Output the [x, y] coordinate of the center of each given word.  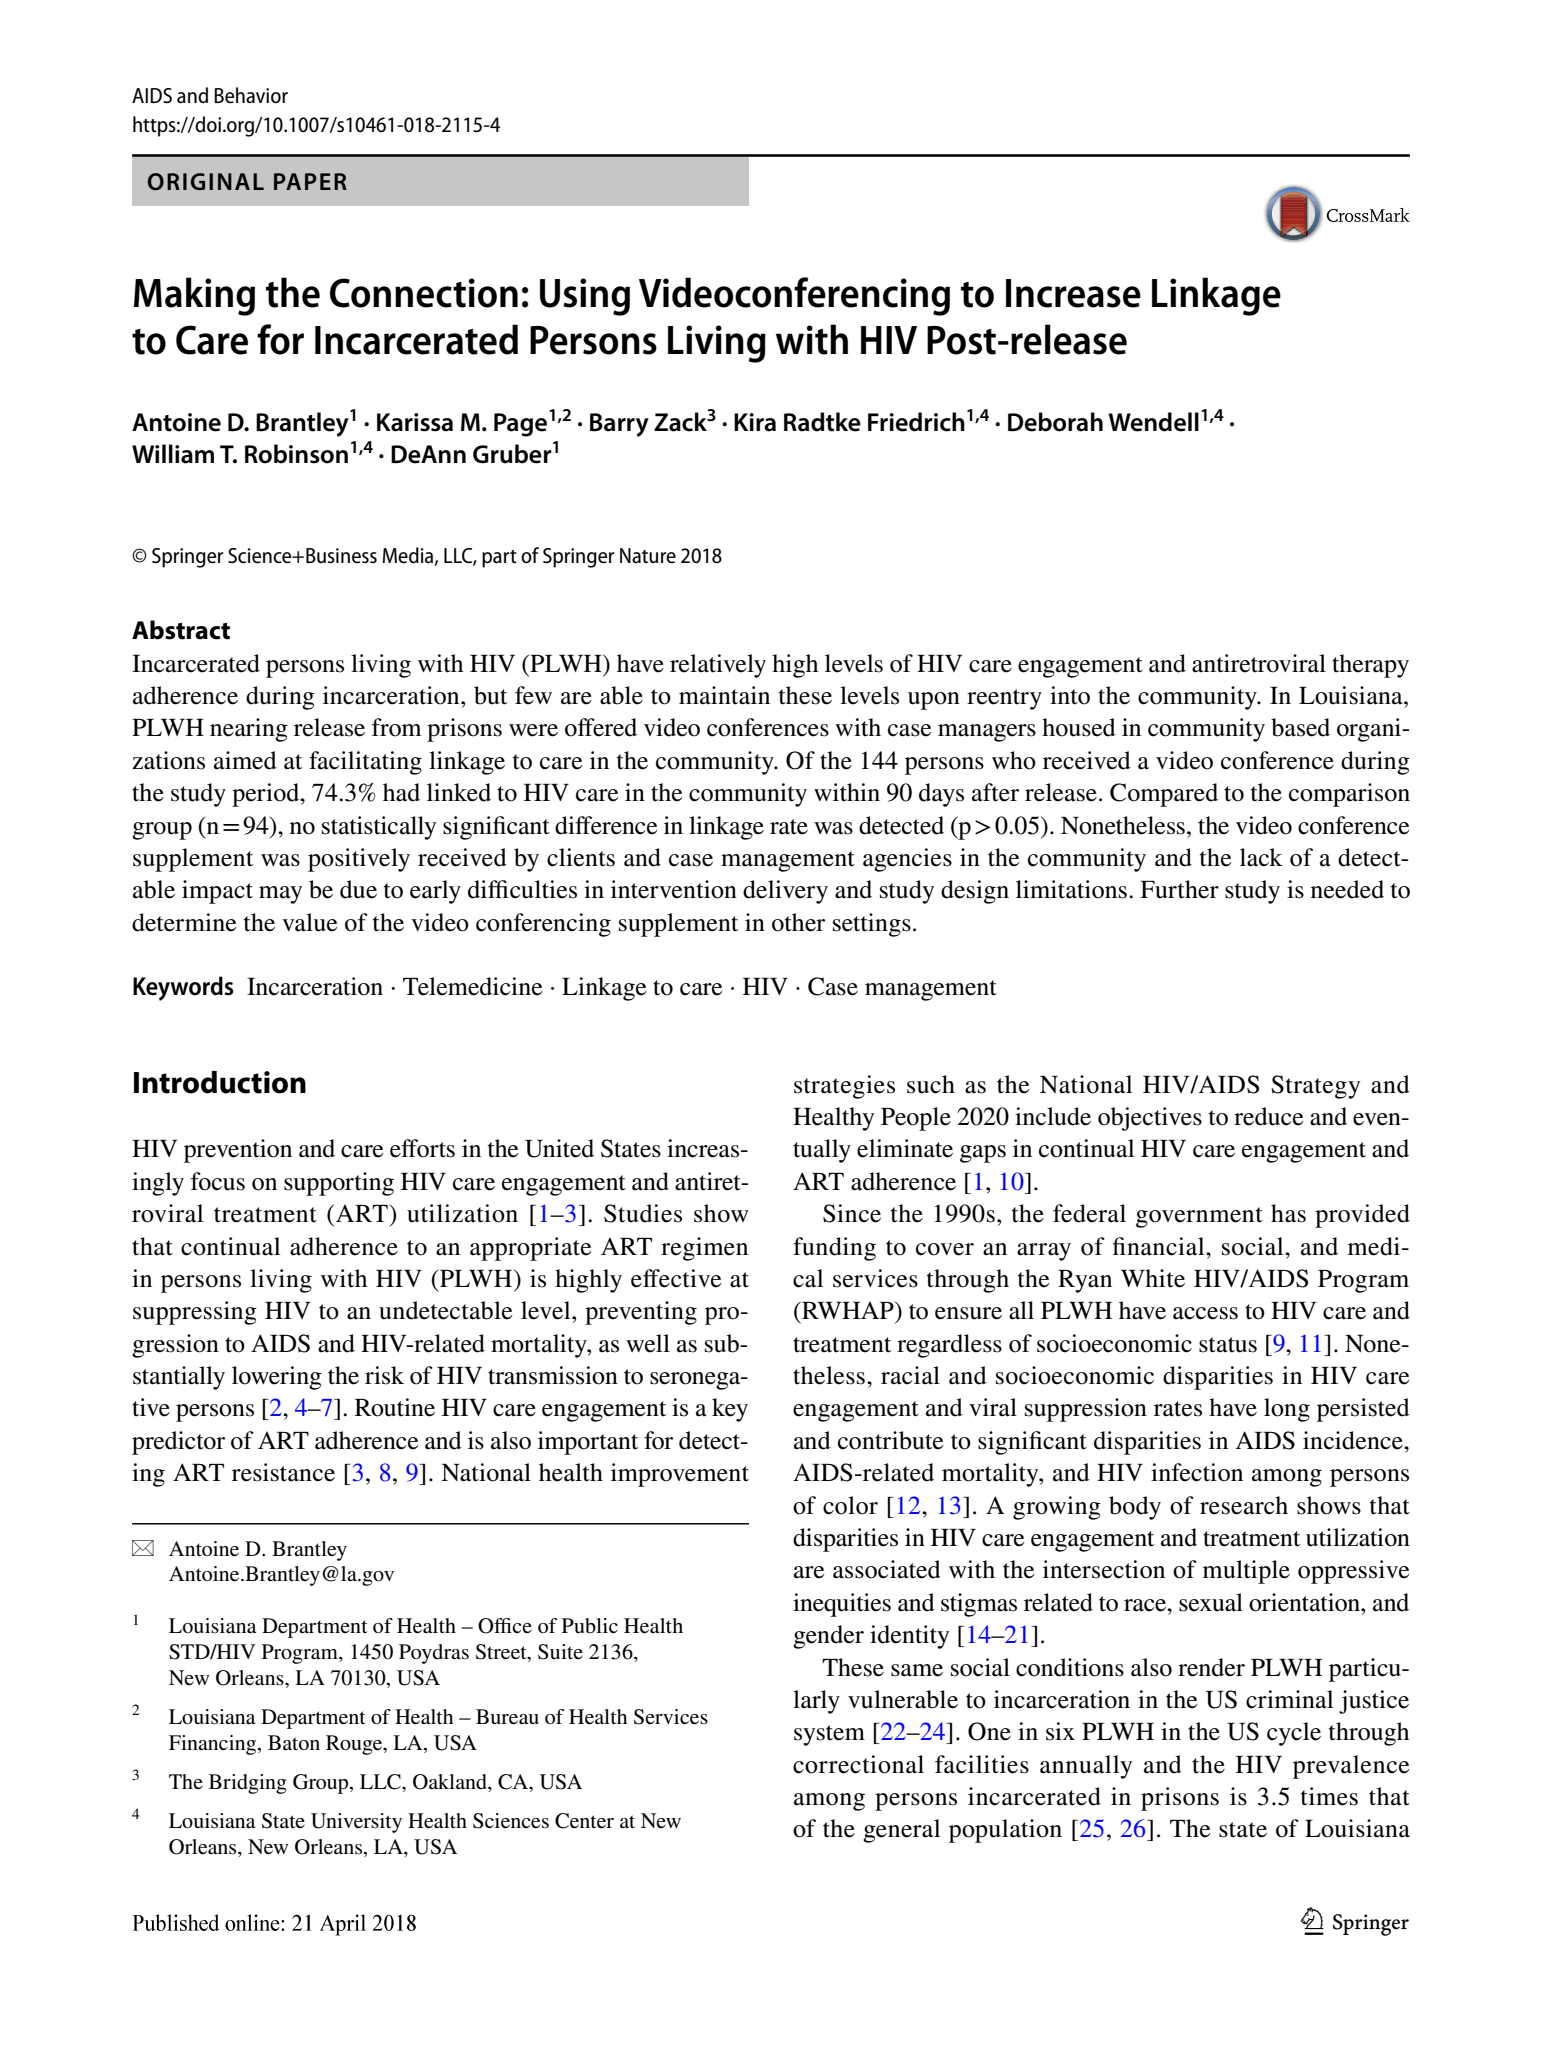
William [173, 454]
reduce [1268, 1116]
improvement [680, 1475]
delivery [785, 892]
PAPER [310, 181]
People [916, 1119]
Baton [294, 1742]
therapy [1370, 666]
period [267, 795]
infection [1197, 1472]
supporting [339, 1184]
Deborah [1055, 422]
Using [585, 297]
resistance [283, 1472]
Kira [755, 422]
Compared [1164, 795]
